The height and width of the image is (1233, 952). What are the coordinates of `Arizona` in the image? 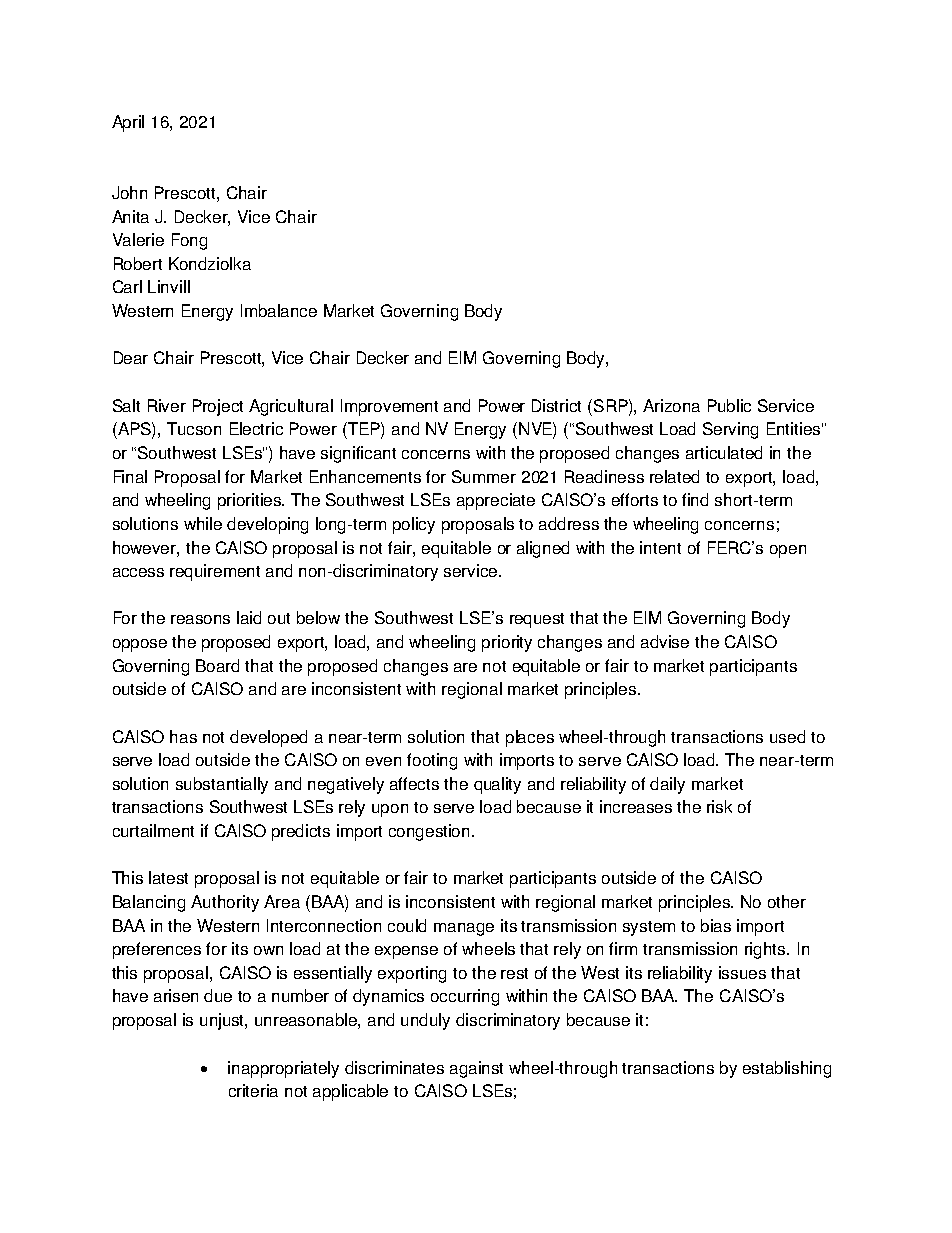 It's located at (671, 405).
